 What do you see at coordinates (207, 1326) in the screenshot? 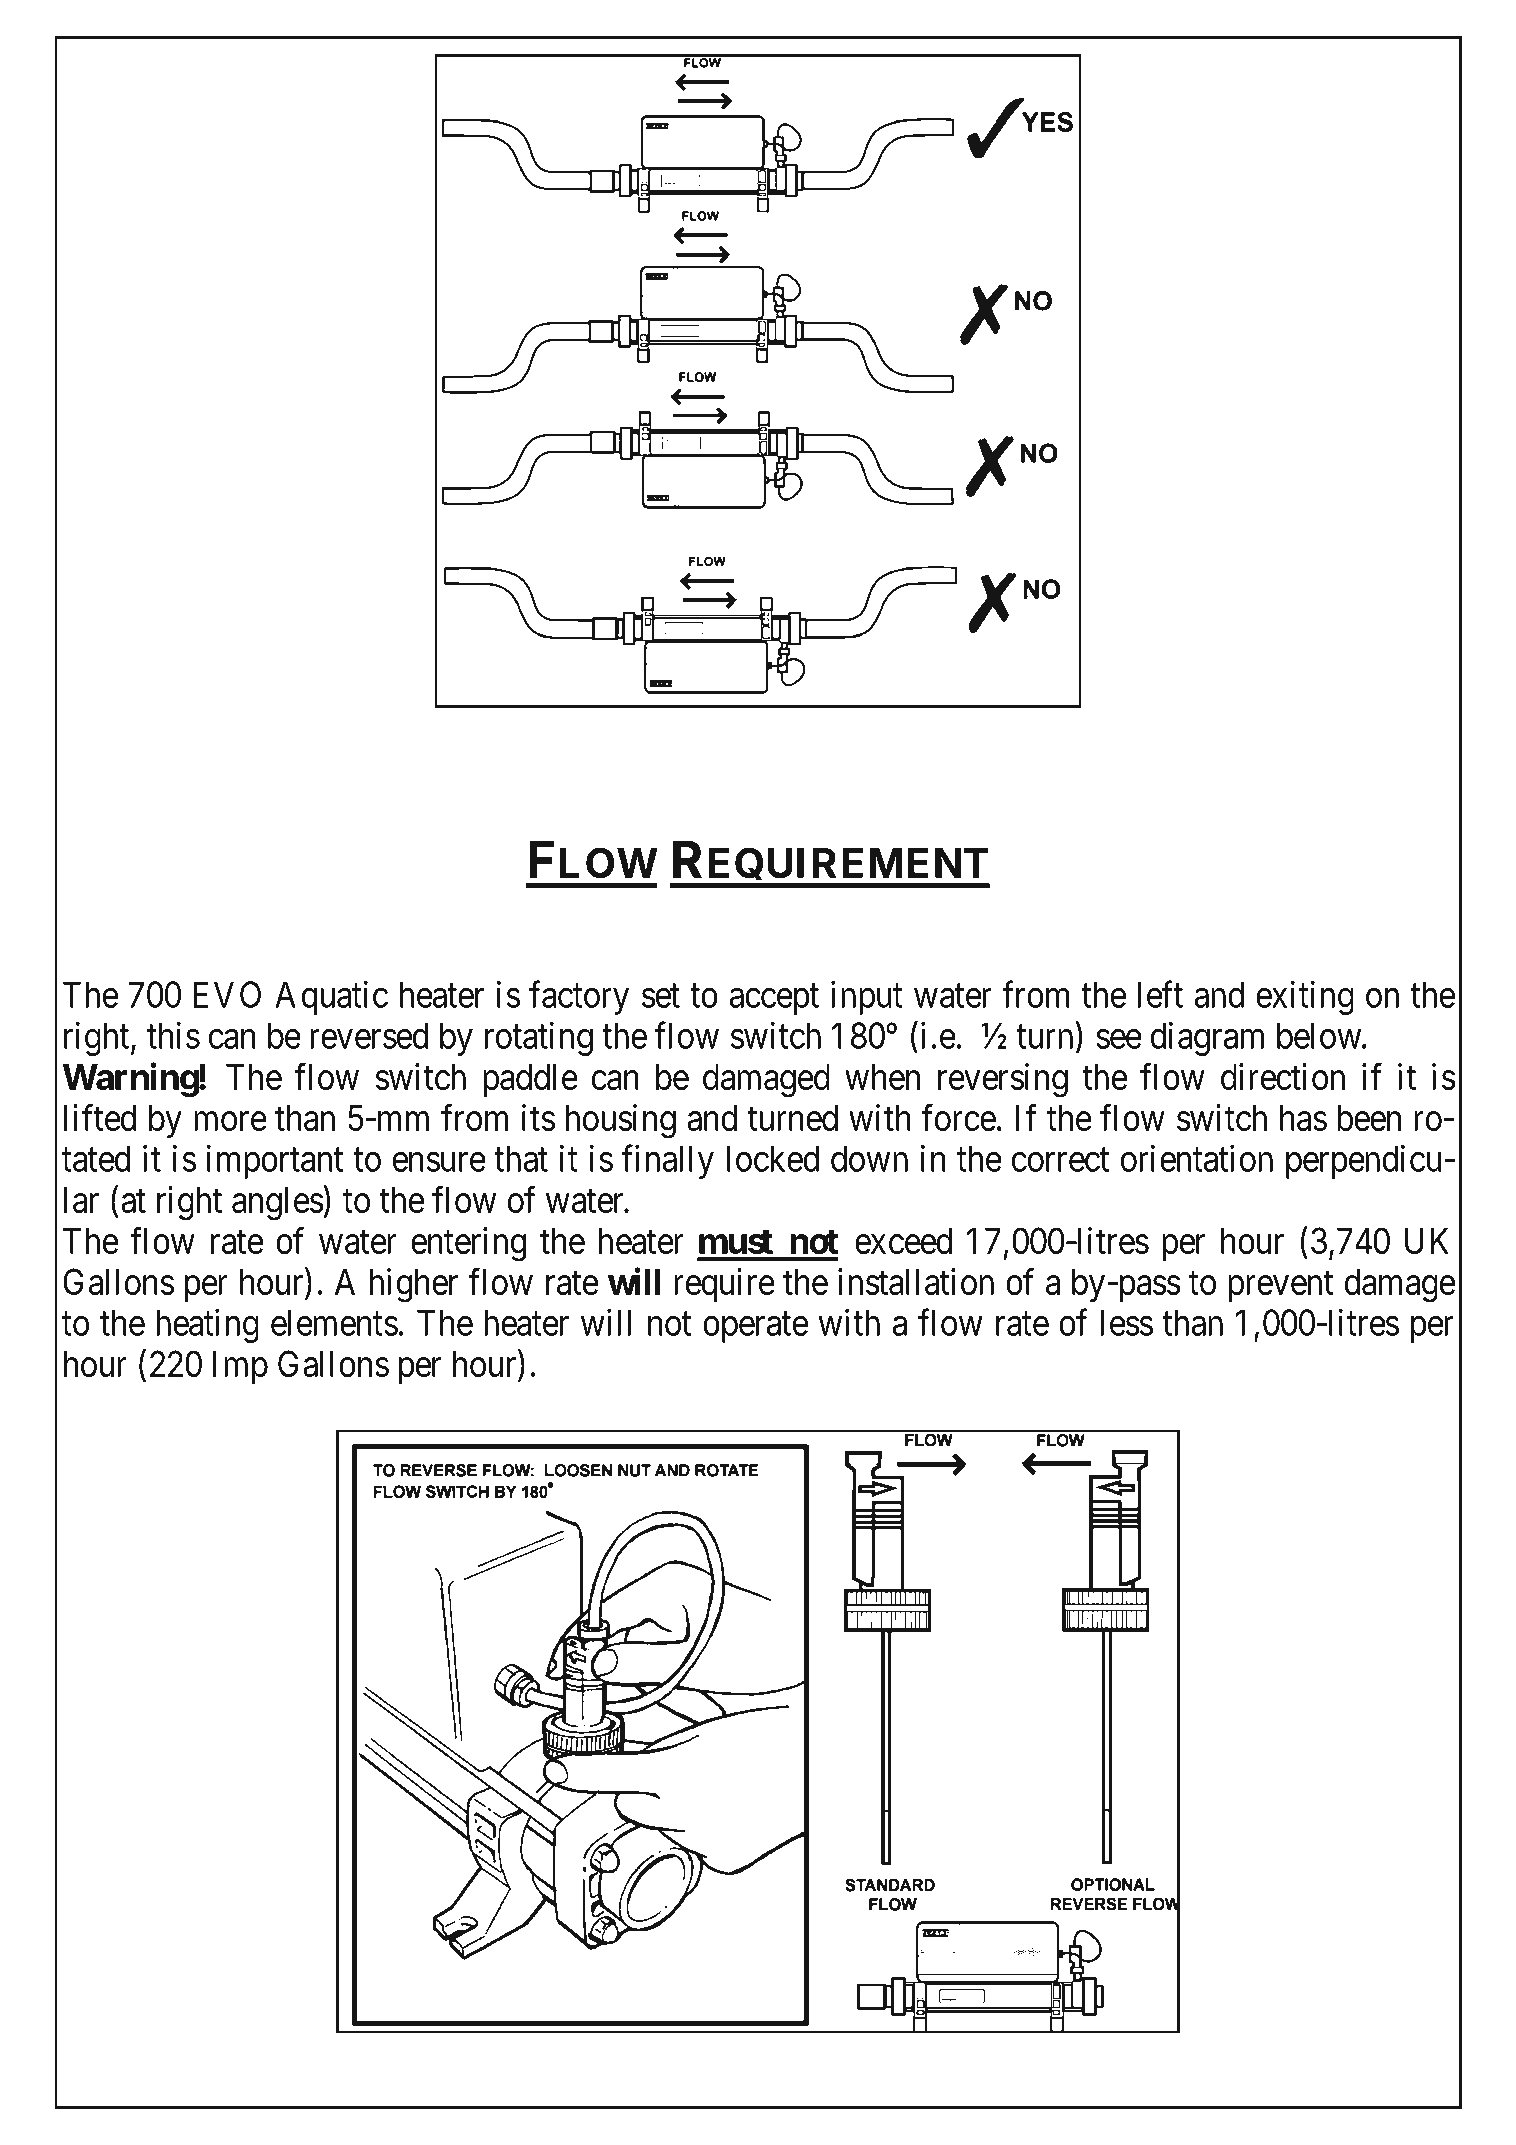
I see `heating` at bounding box center [207, 1326].
